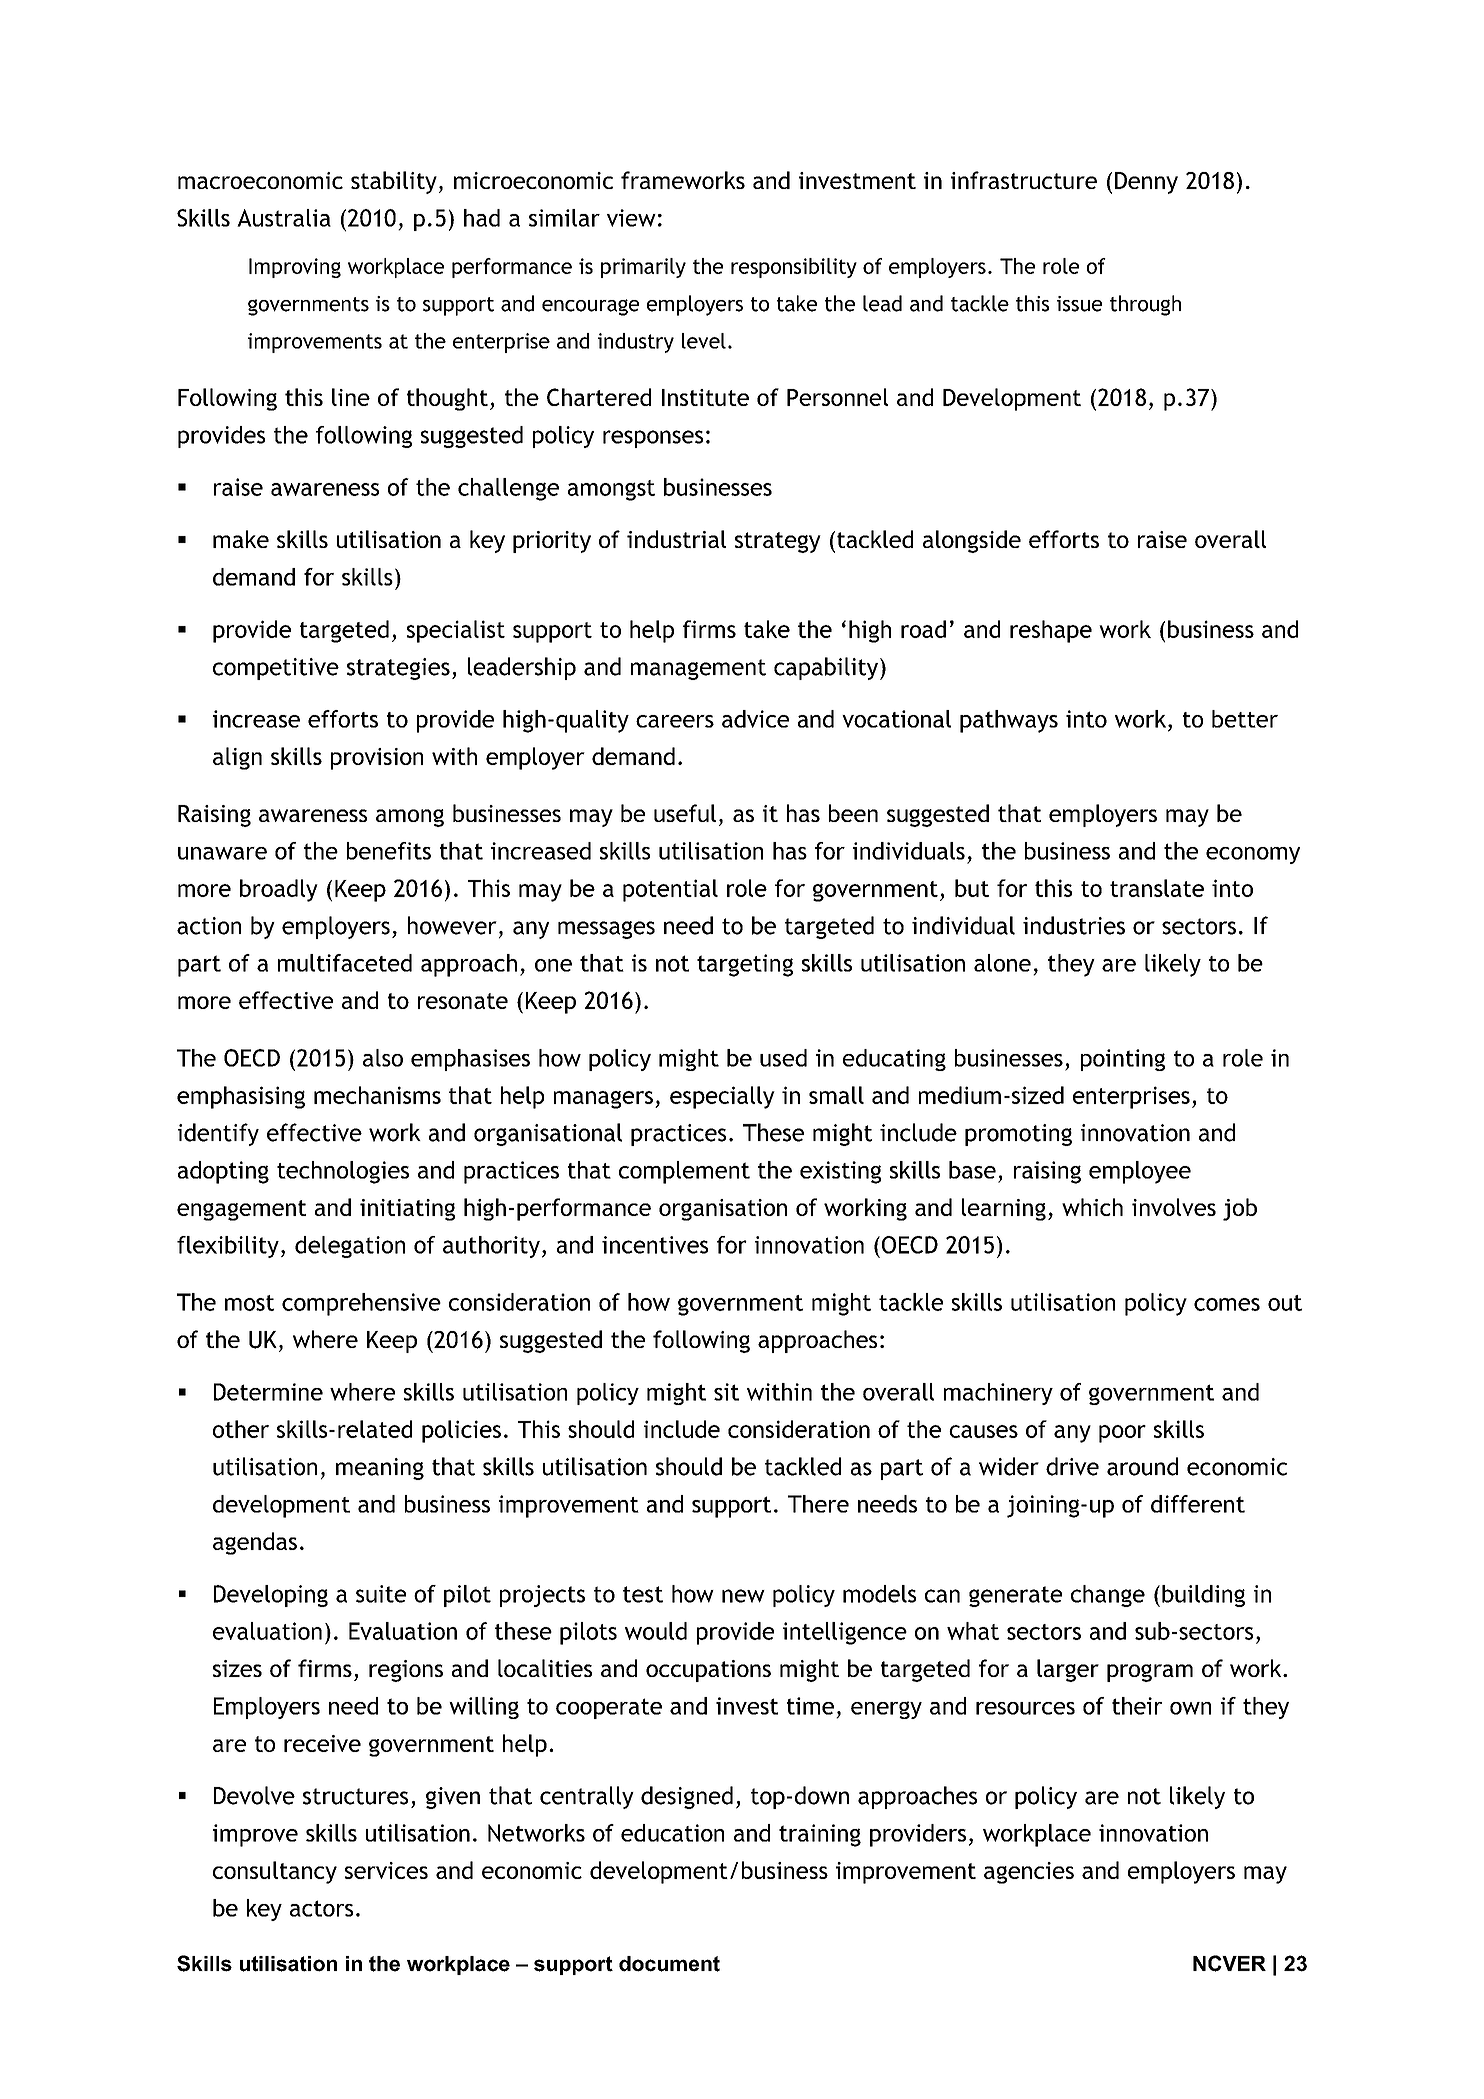  What do you see at coordinates (1227, 1304) in the screenshot?
I see `comes` at bounding box center [1227, 1304].
